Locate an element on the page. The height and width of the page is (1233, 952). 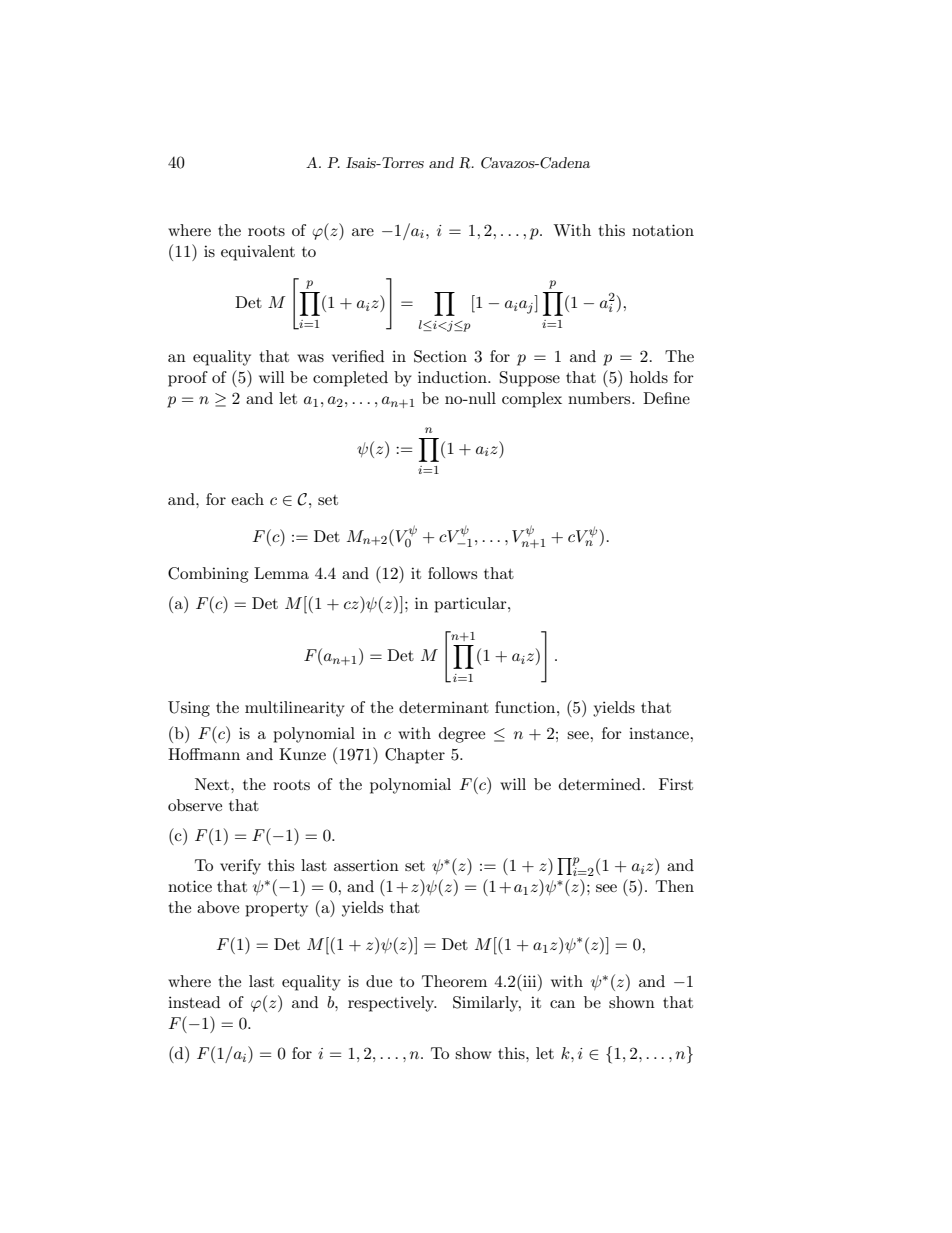
each is located at coordinates (247, 499).
